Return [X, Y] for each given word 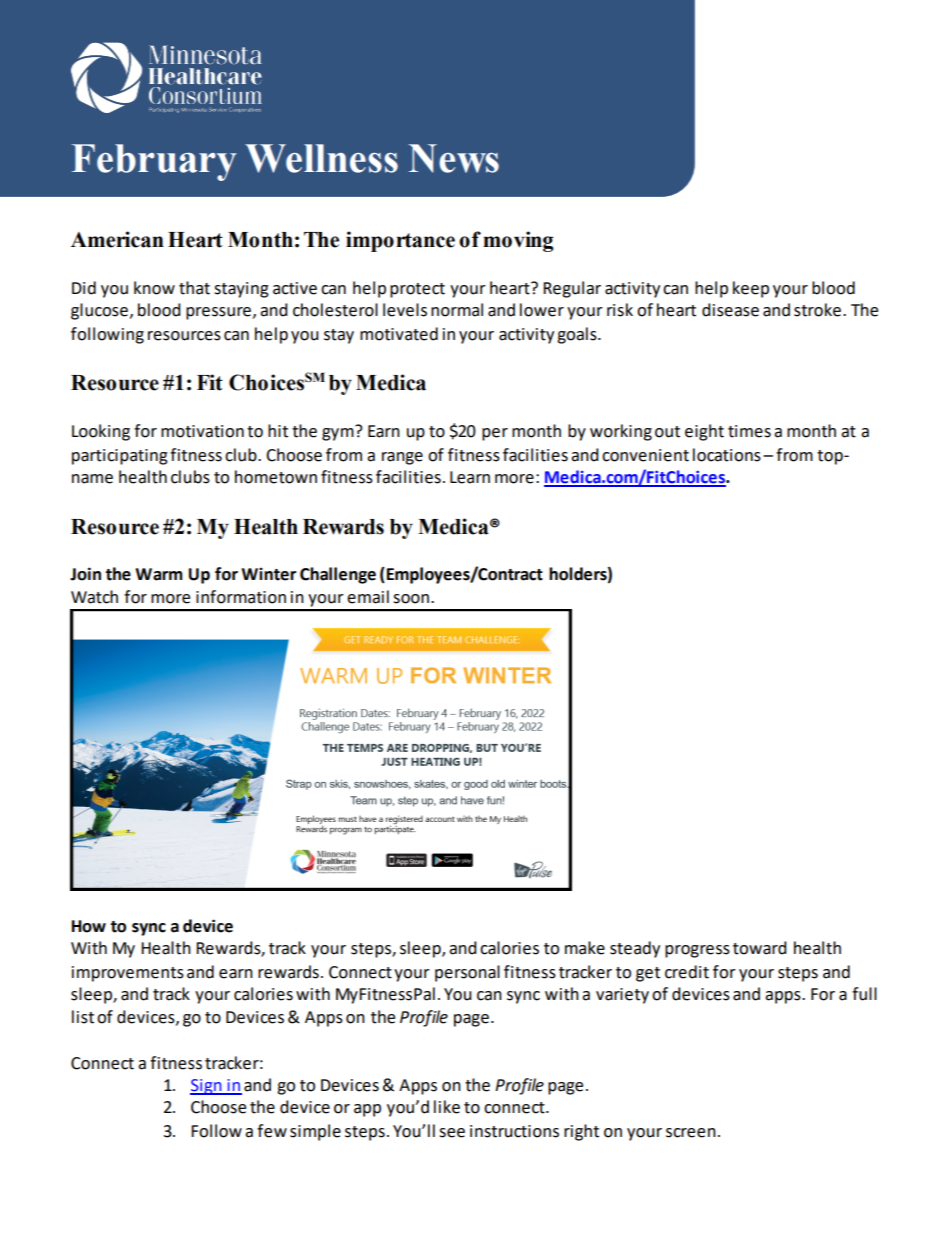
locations [727, 455]
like [447, 1107]
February [154, 162]
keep [751, 289]
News [454, 158]
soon [412, 599]
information [241, 597]
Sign [207, 1087]
